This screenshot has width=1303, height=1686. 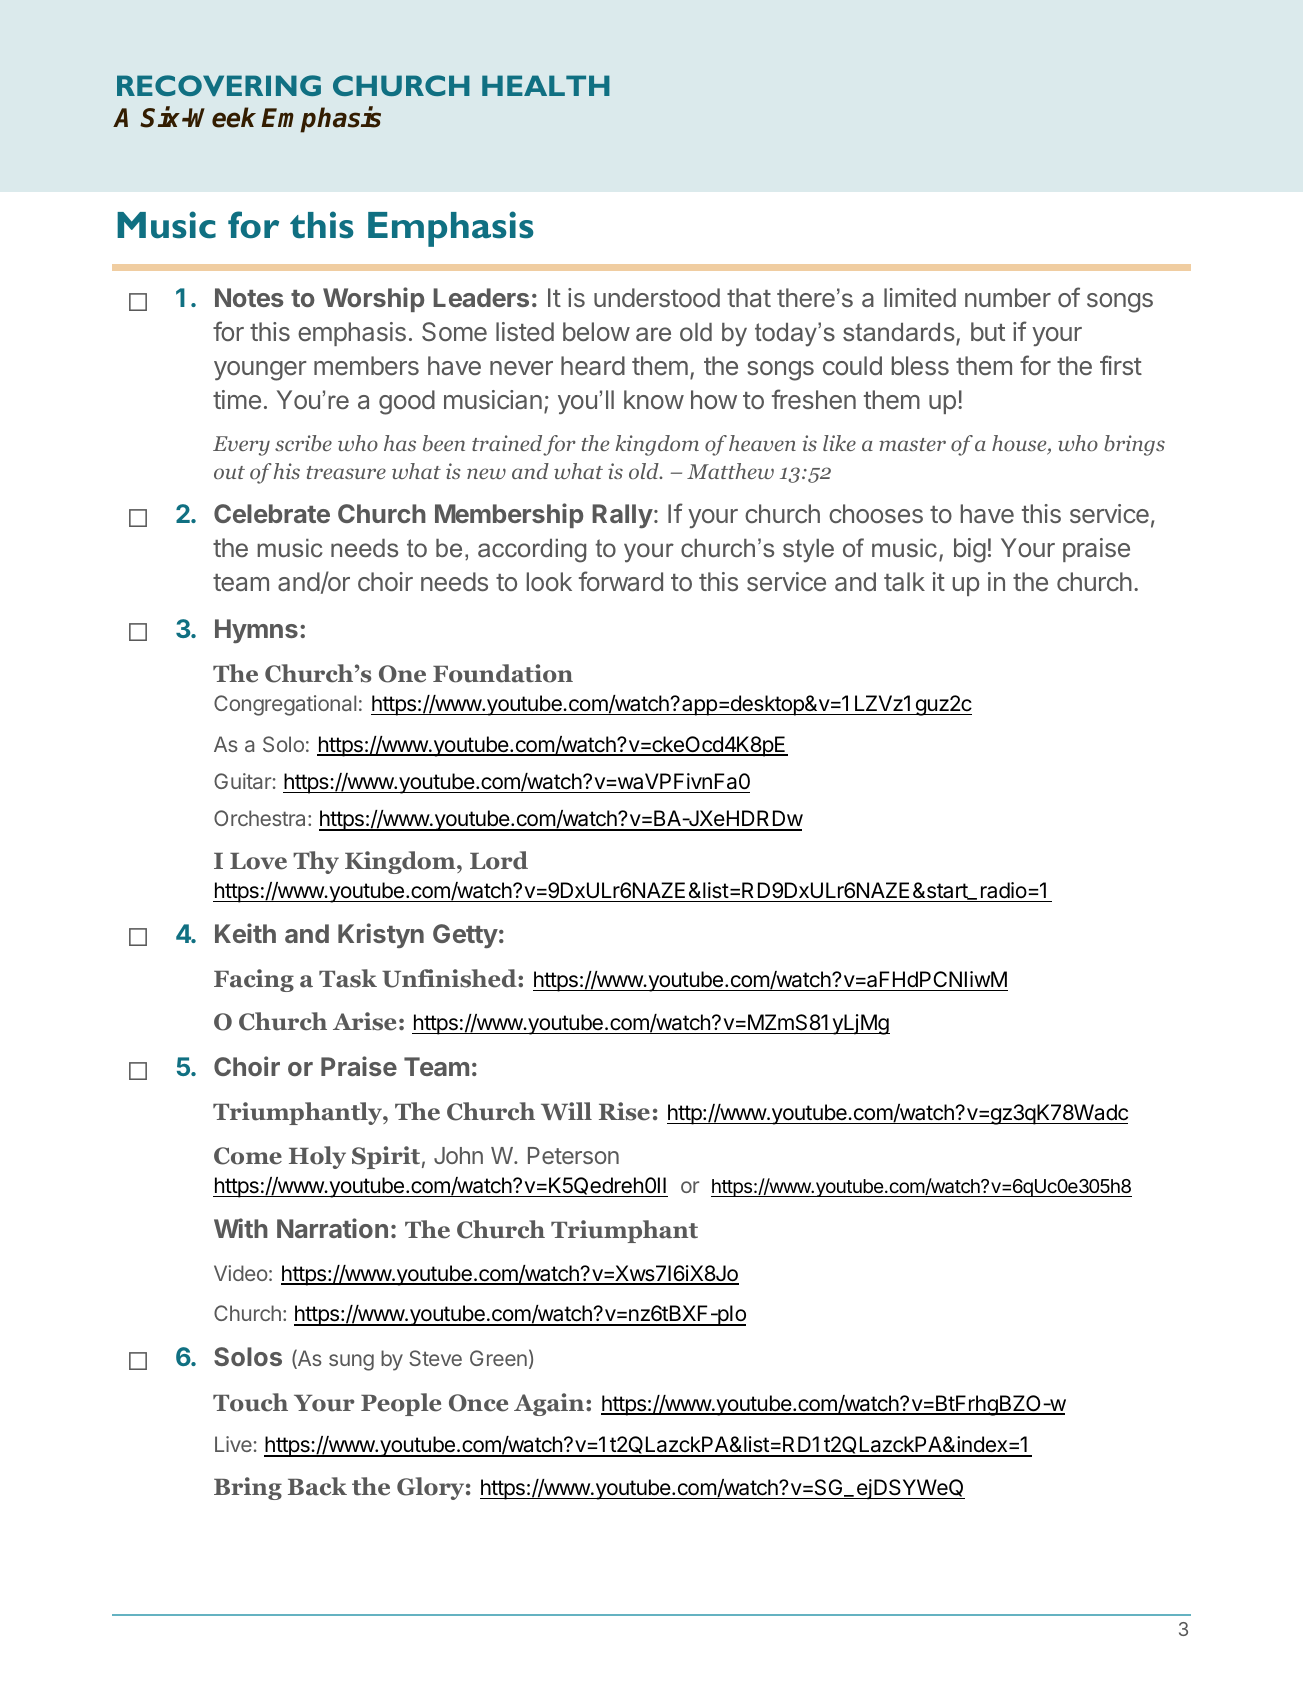 What do you see at coordinates (546, 85) in the screenshot?
I see `HEALTH` at bounding box center [546, 85].
